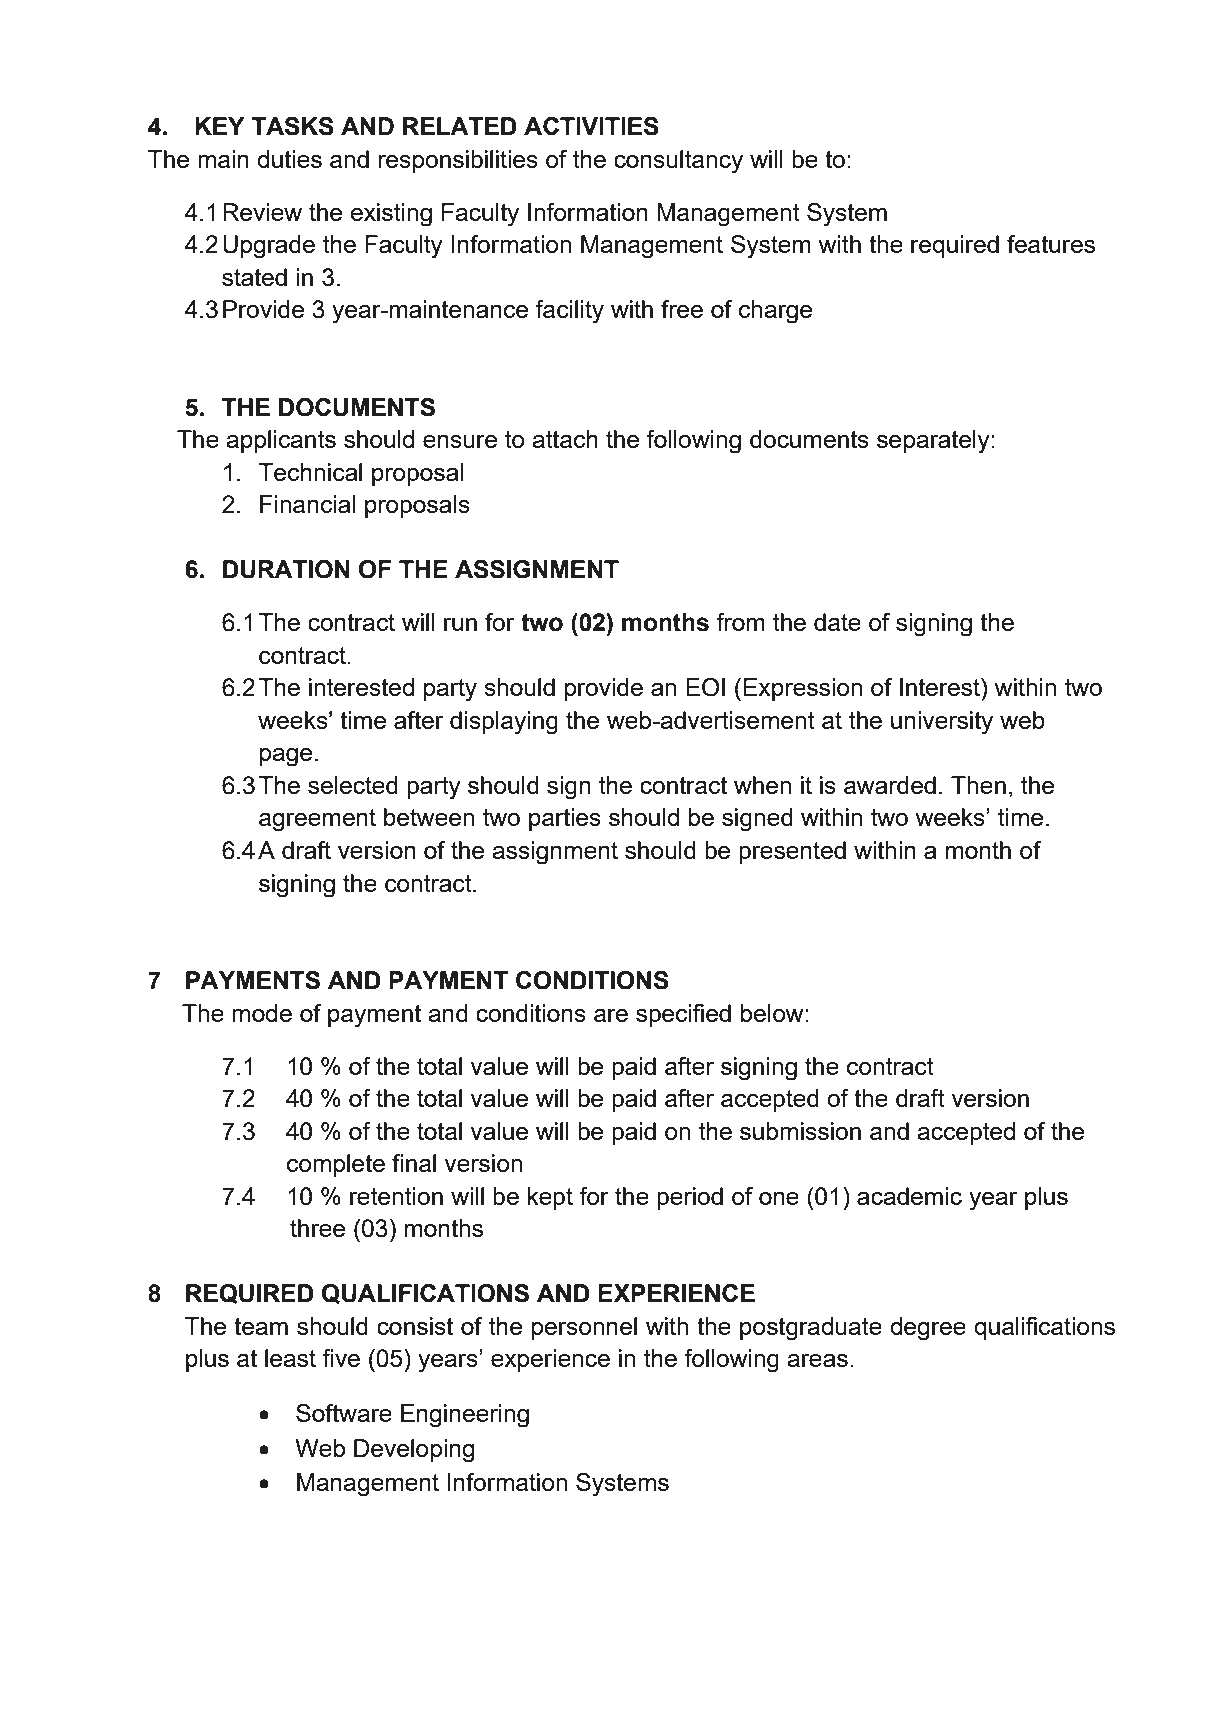  I want to click on parties, so click(565, 819).
